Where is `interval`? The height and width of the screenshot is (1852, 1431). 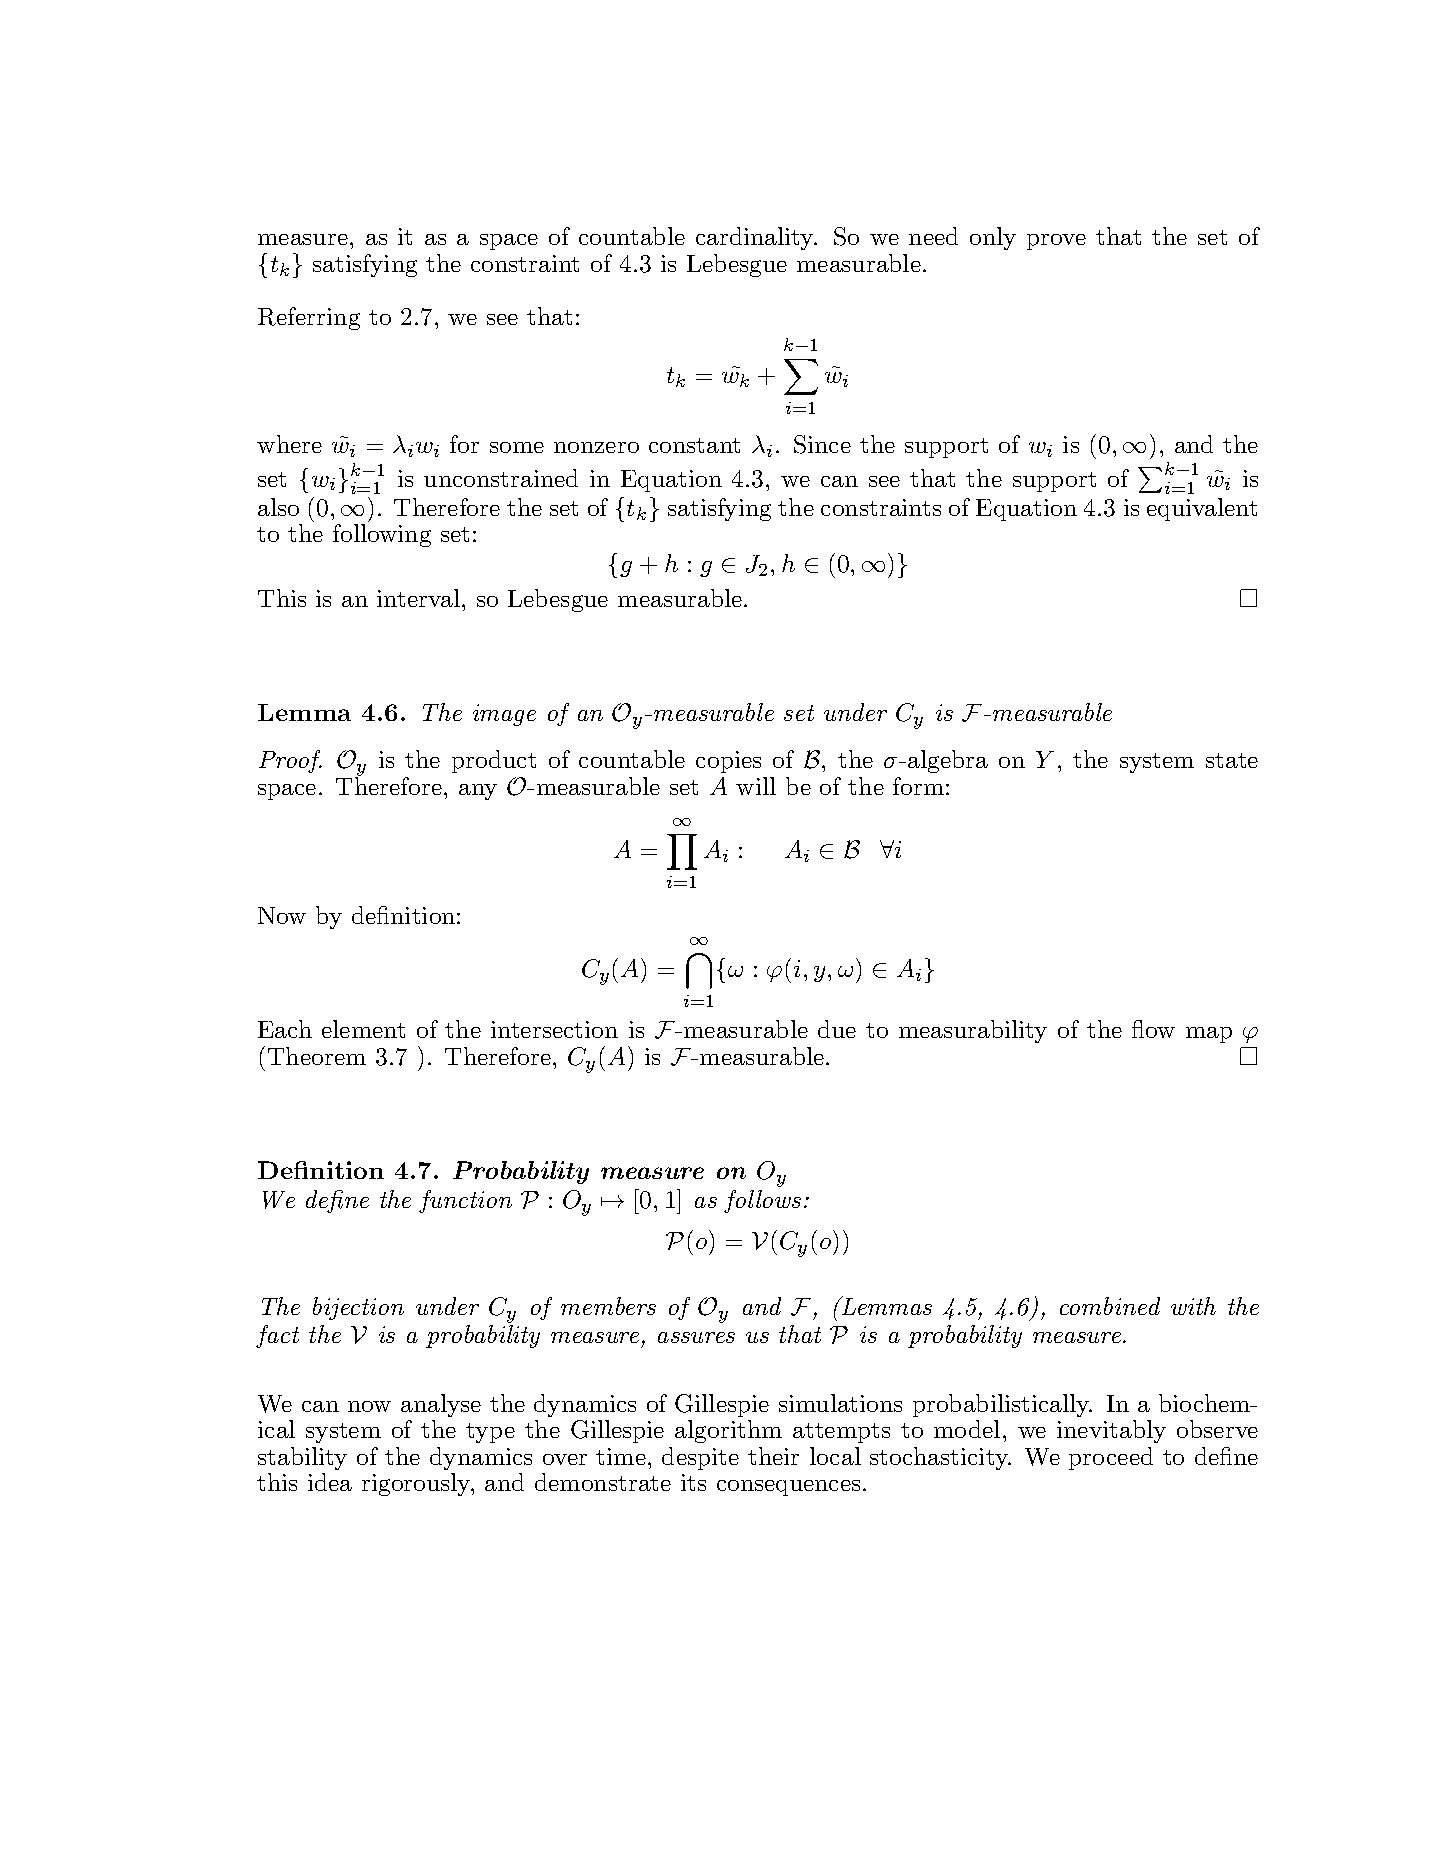
interval is located at coordinates (418, 598).
